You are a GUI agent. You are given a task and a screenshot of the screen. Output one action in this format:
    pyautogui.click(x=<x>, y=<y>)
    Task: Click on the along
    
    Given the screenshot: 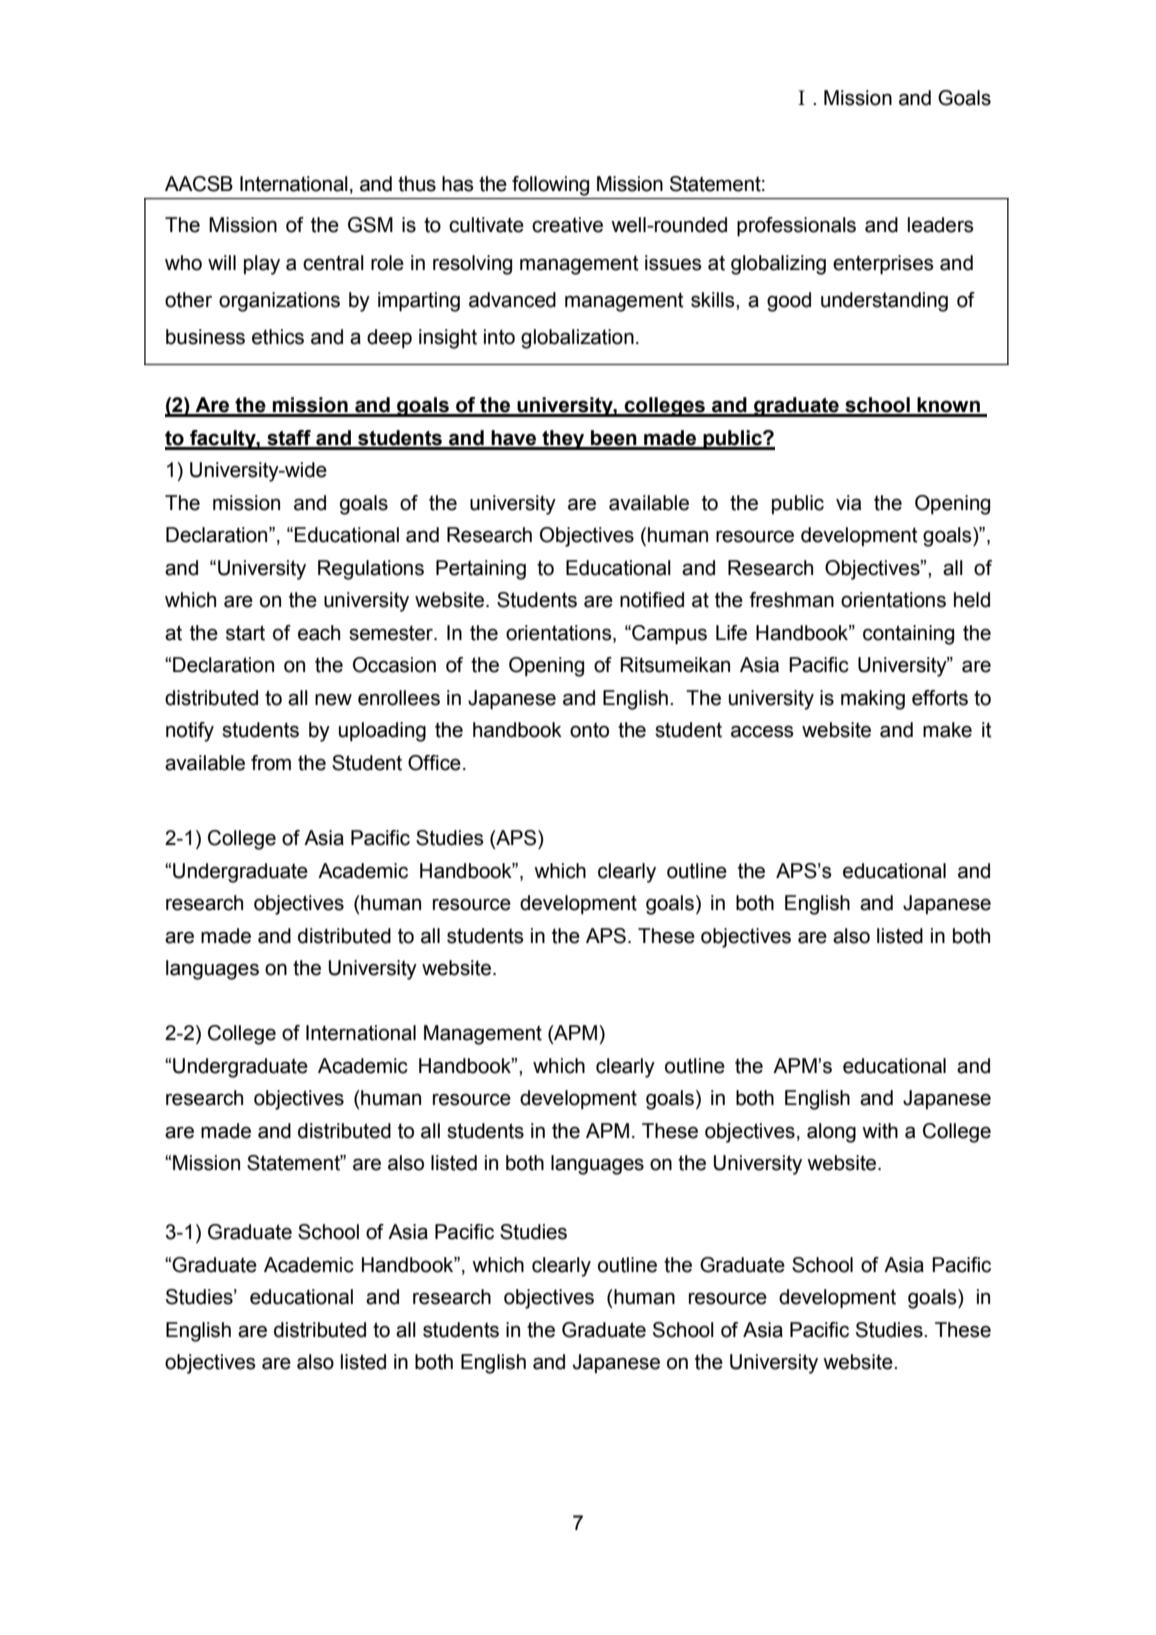 What is the action you would take?
    pyautogui.click(x=831, y=1133)
